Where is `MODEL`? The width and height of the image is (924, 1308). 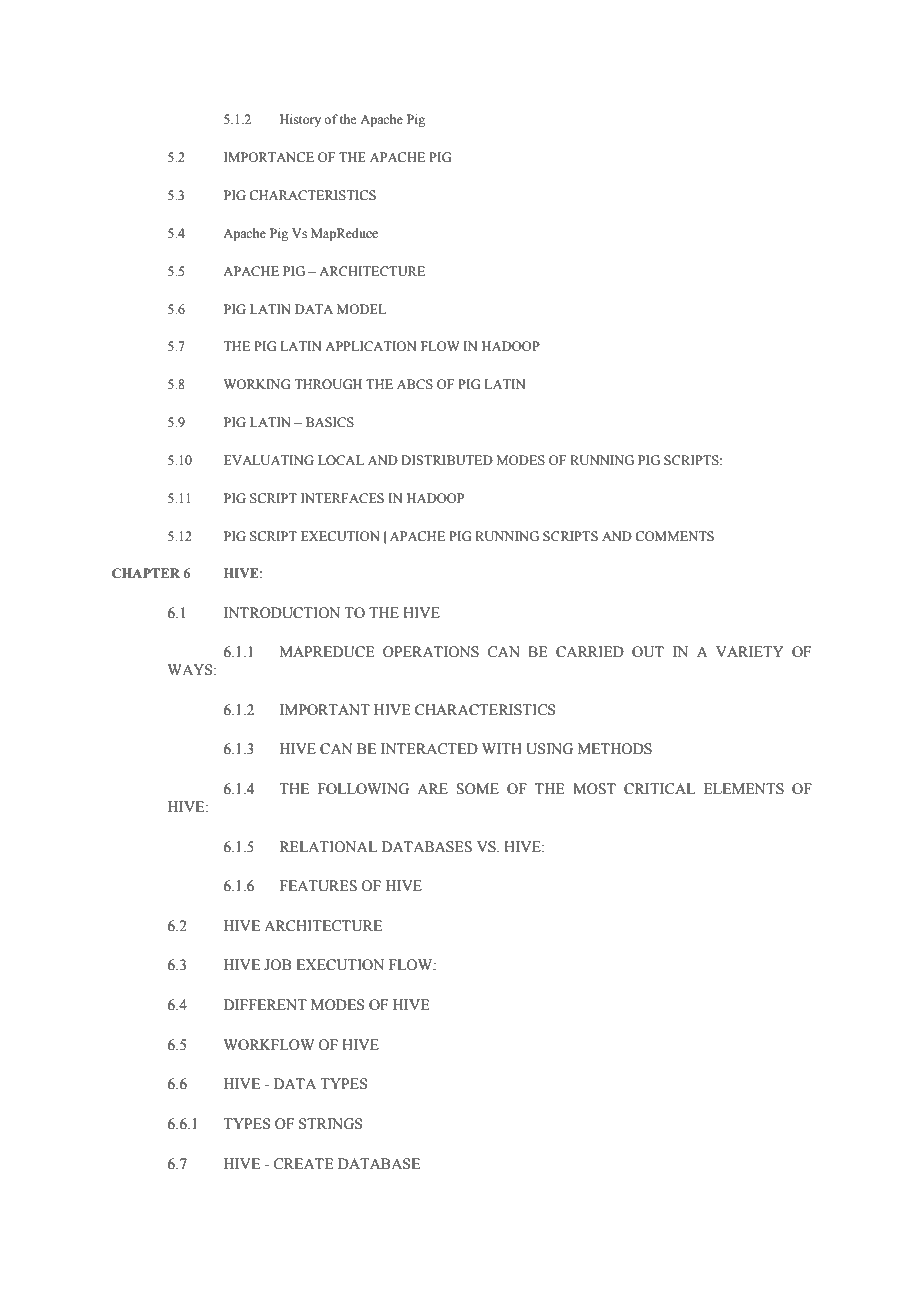
MODEL is located at coordinates (361, 309).
